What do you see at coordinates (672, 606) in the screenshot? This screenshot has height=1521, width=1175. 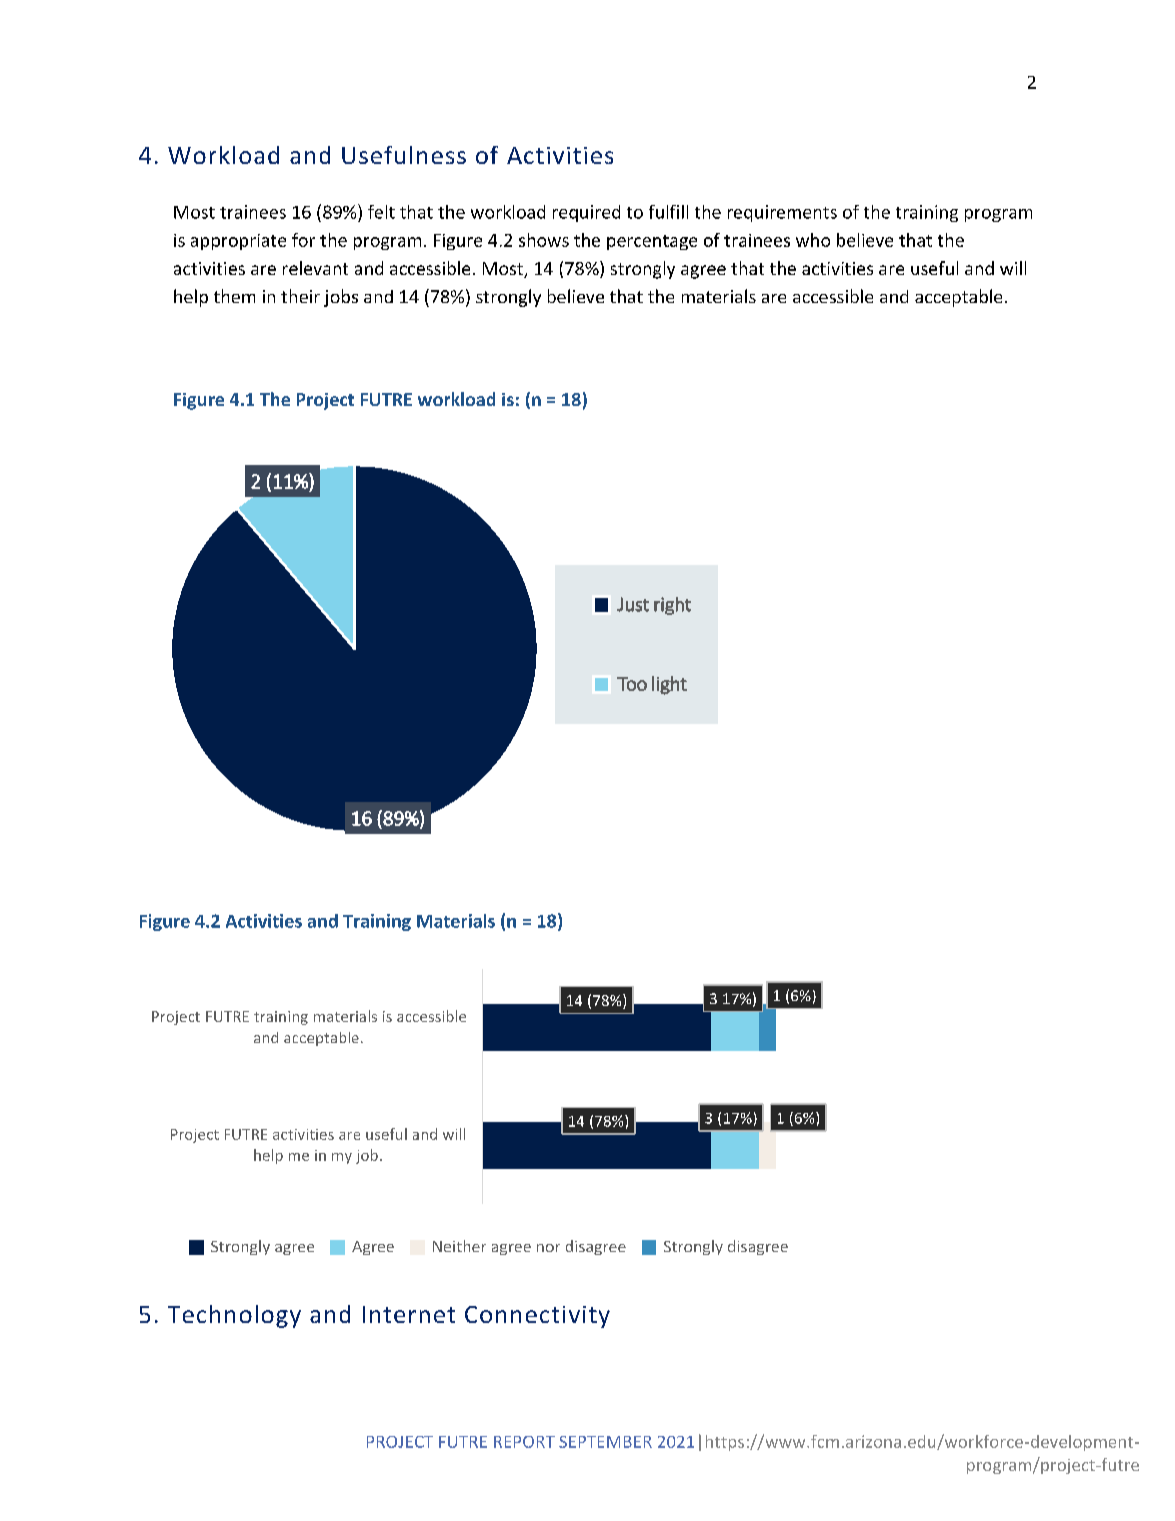 I see `right` at bounding box center [672, 606].
